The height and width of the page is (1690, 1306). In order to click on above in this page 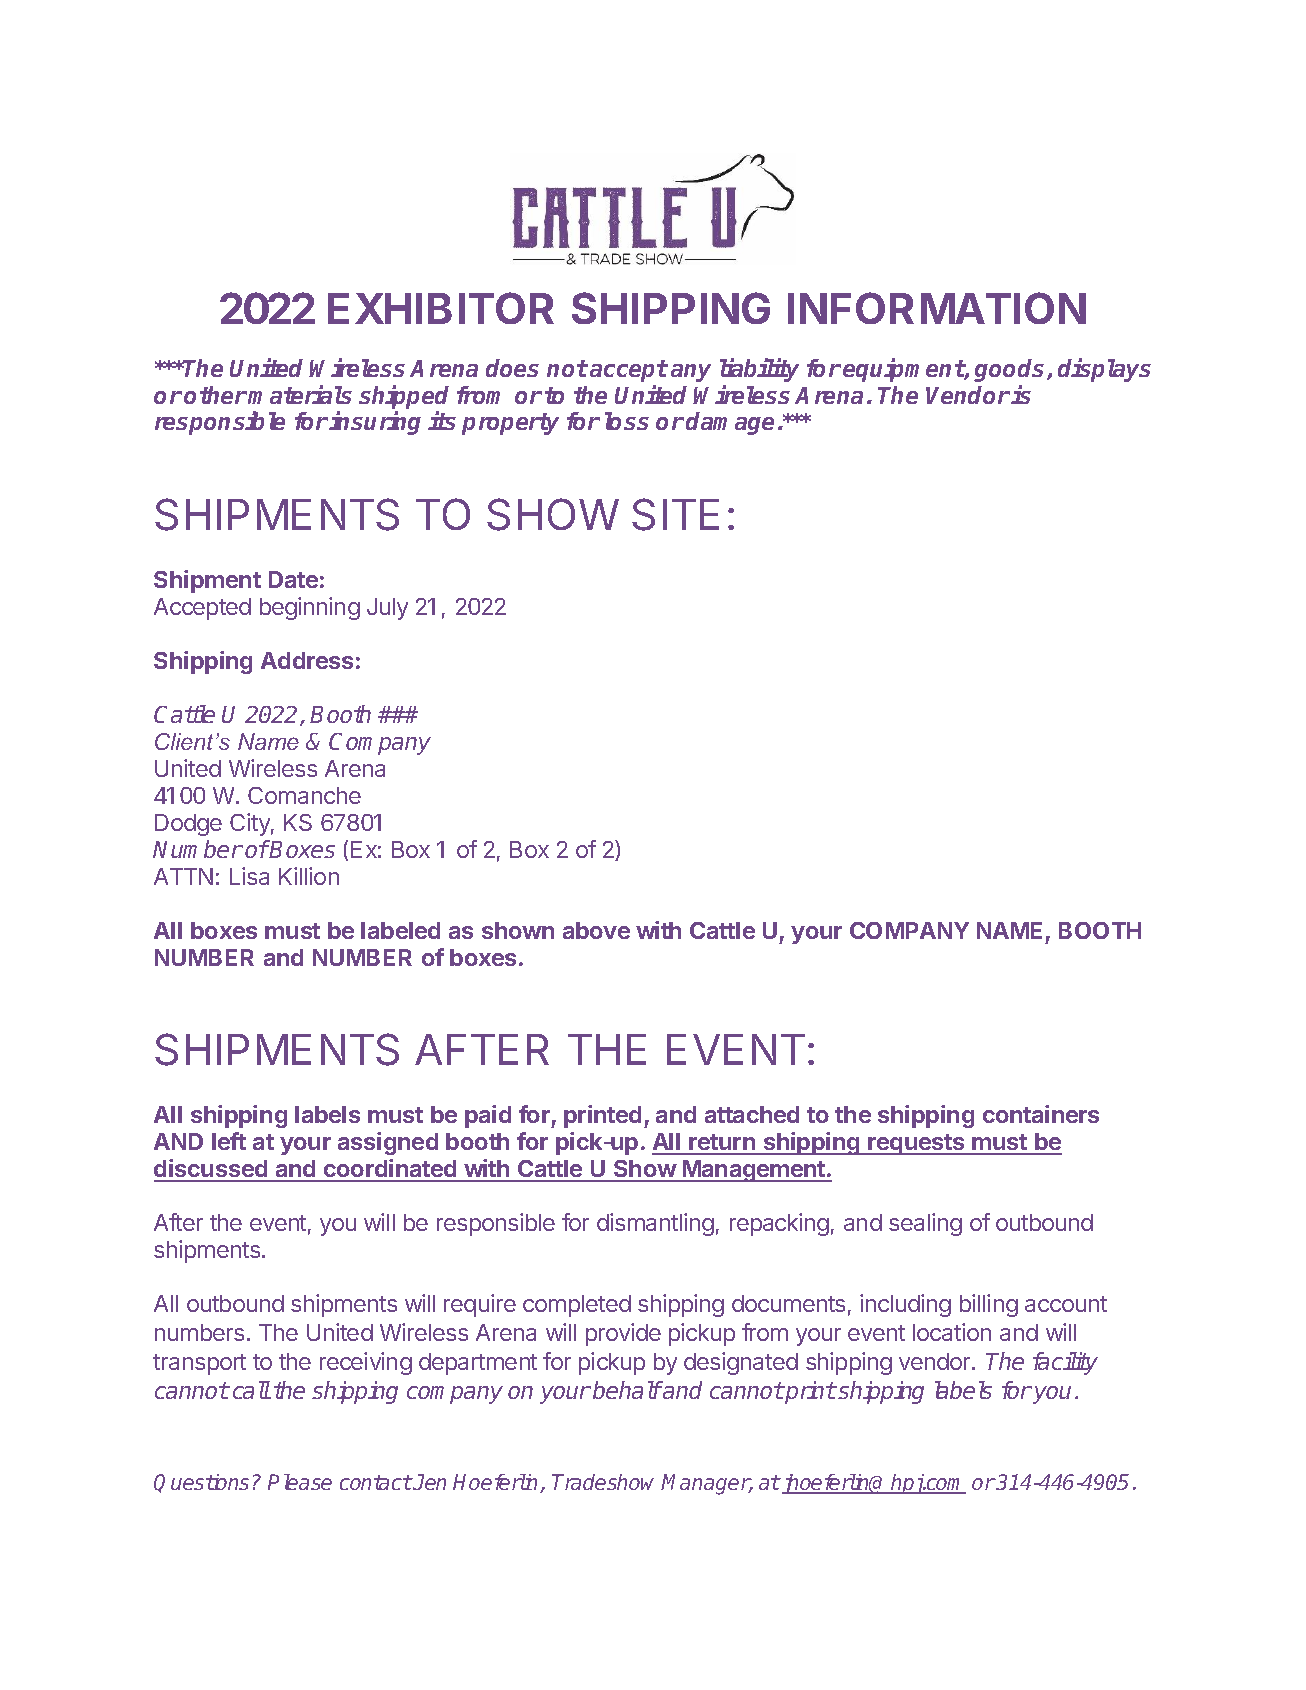, I will do `click(596, 930)`.
